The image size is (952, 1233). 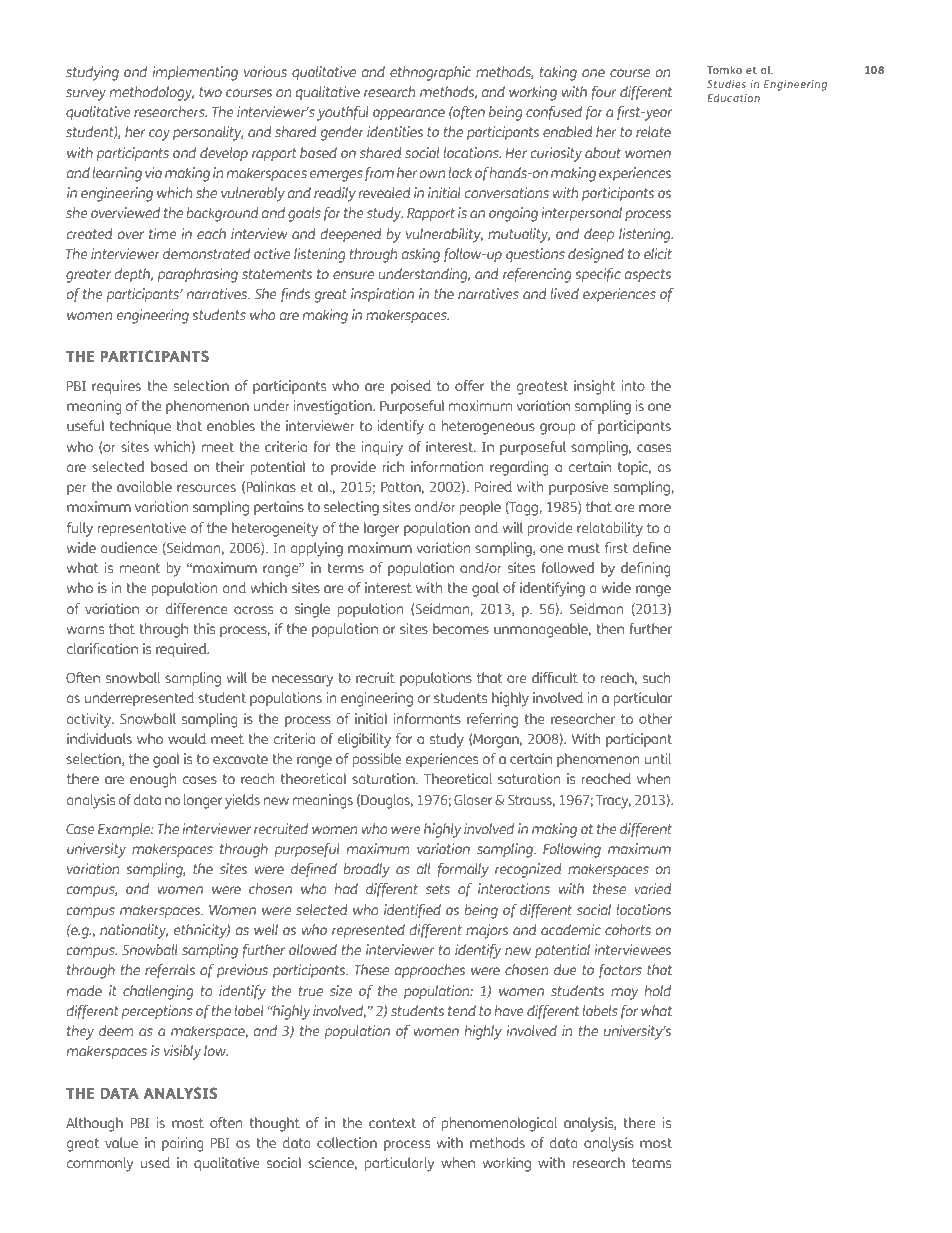 I want to click on identified, so click(x=412, y=911).
